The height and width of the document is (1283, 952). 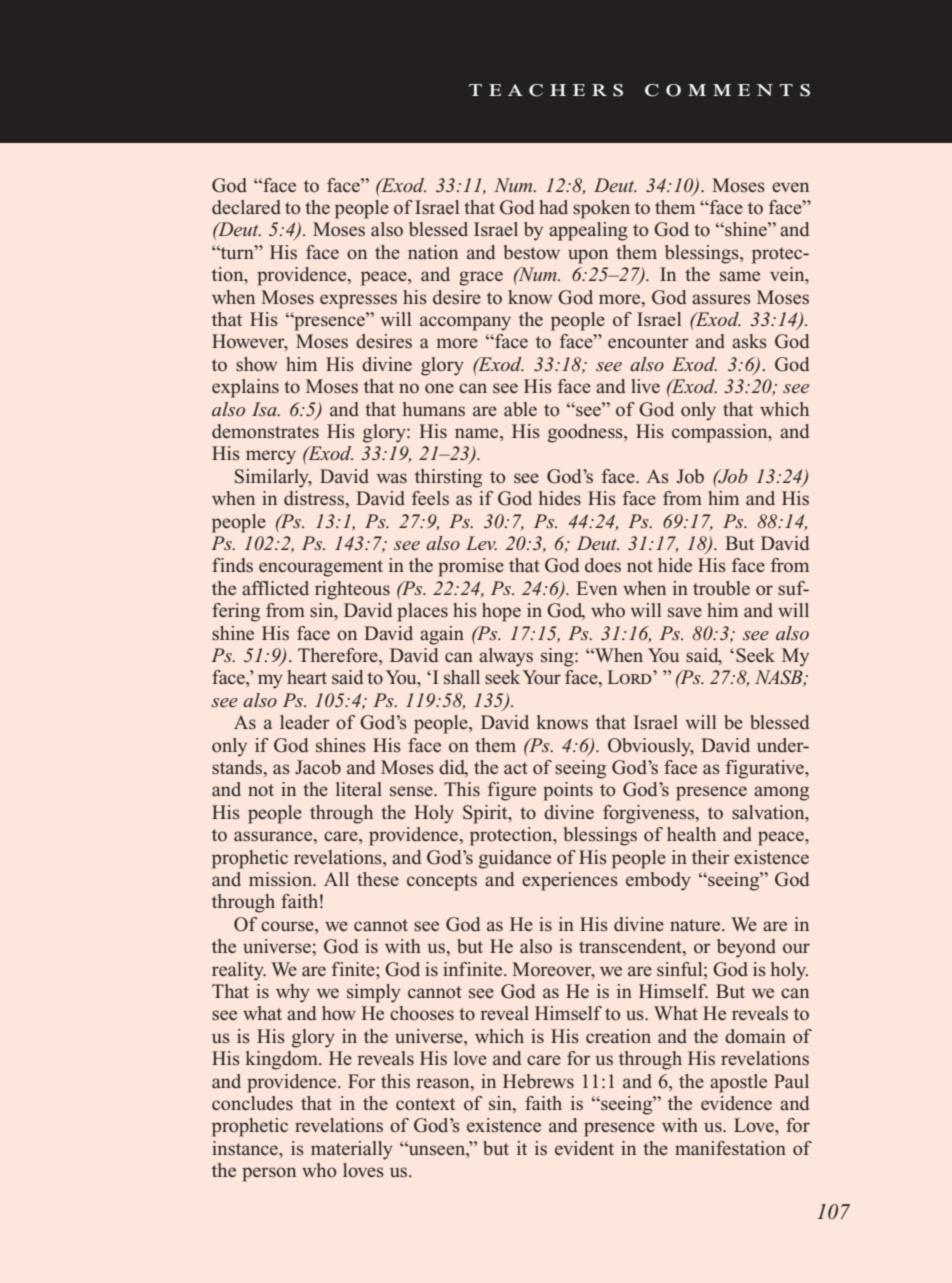 I want to click on save, so click(x=685, y=612).
